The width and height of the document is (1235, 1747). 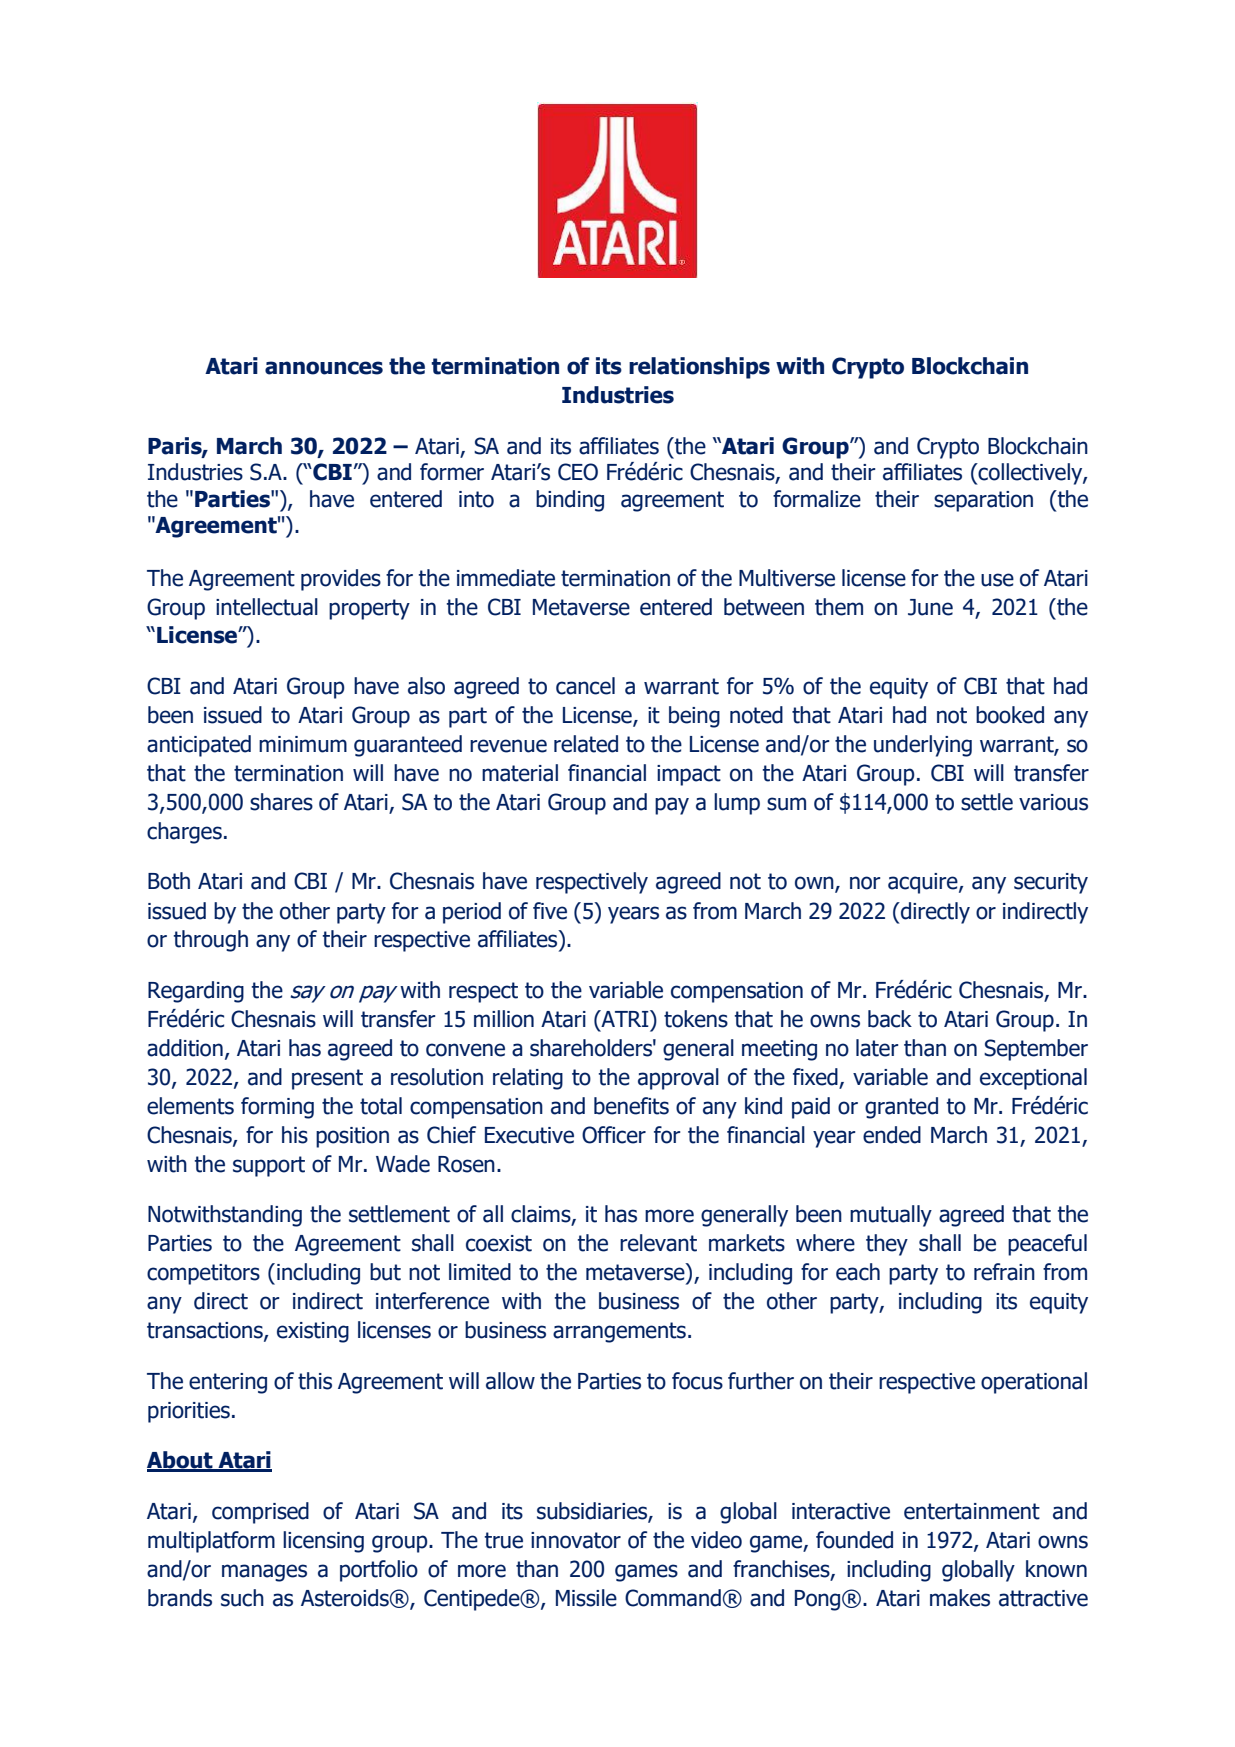 What do you see at coordinates (614, 1135) in the document?
I see `Officer` at bounding box center [614, 1135].
